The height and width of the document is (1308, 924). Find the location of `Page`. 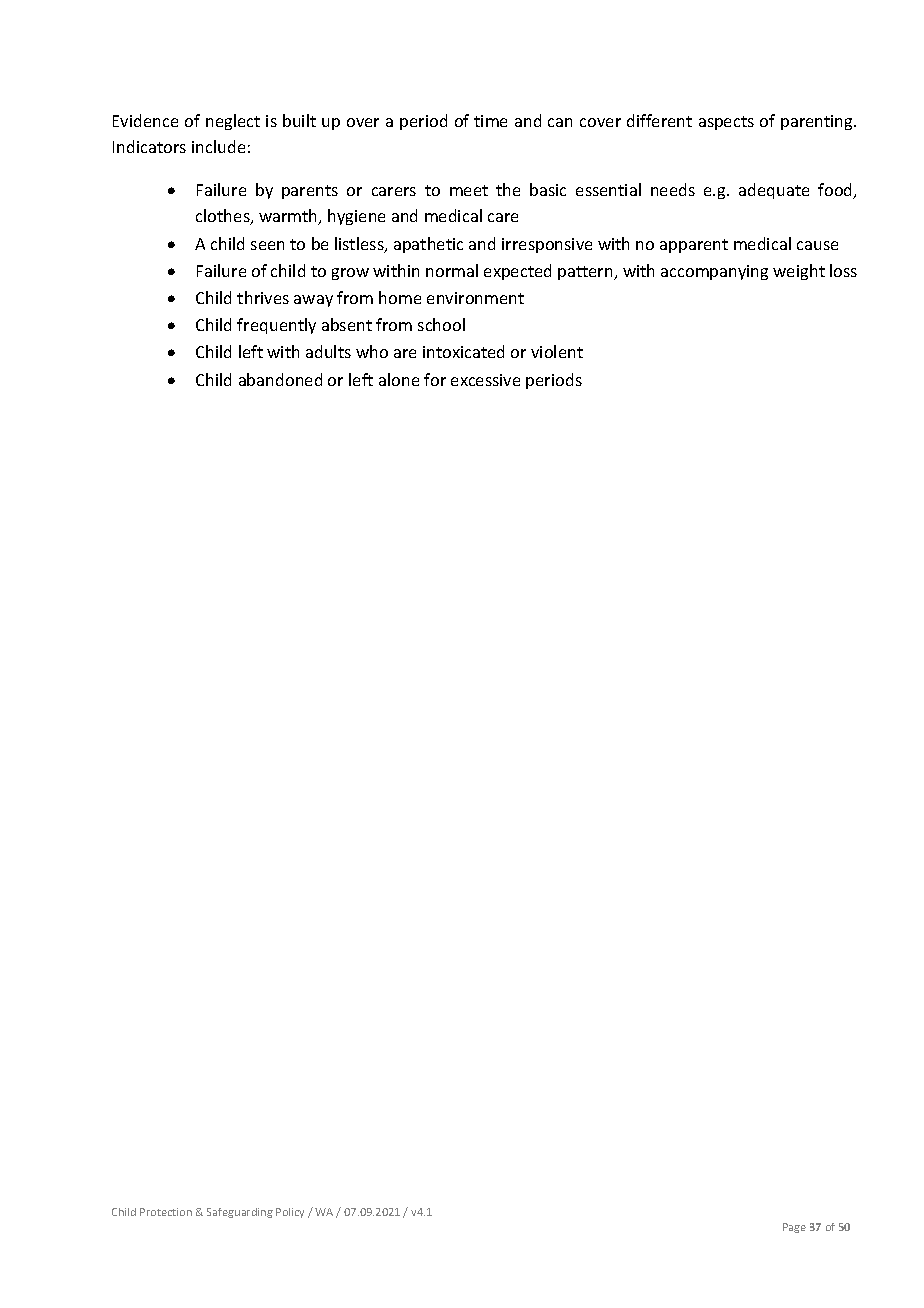

Page is located at coordinates (794, 1228).
